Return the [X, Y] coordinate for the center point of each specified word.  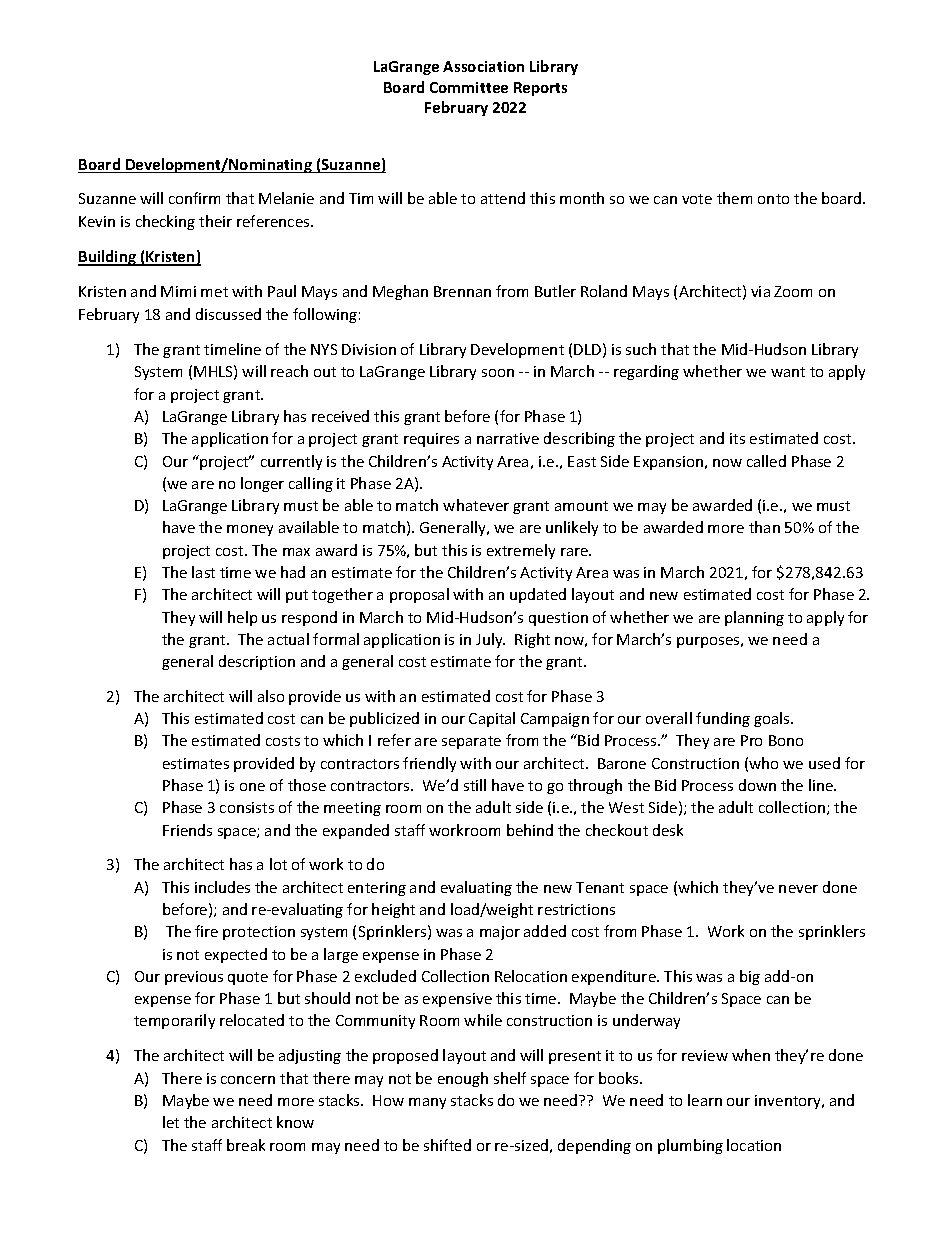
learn [705, 1100]
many [427, 1103]
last [203, 572]
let [171, 1122]
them [734, 198]
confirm [194, 198]
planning [754, 618]
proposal [419, 595]
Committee [469, 87]
